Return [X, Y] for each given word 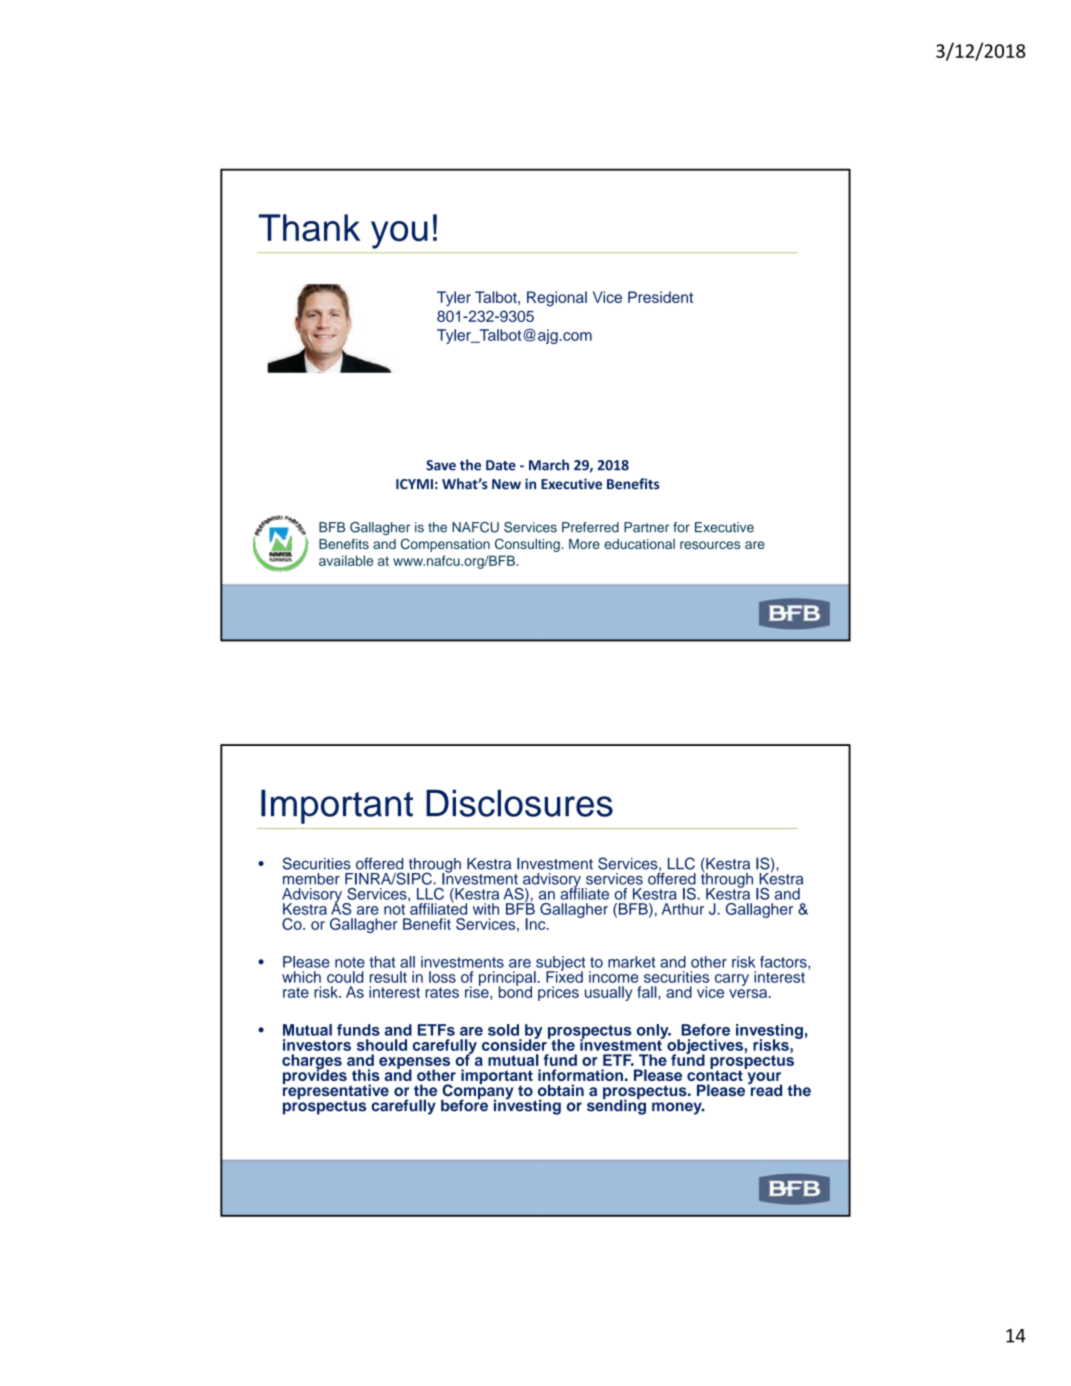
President [660, 297]
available [346, 560]
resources [710, 545]
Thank [309, 228]
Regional [557, 299]
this [366, 1075]
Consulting [528, 545]
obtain [561, 1090]
